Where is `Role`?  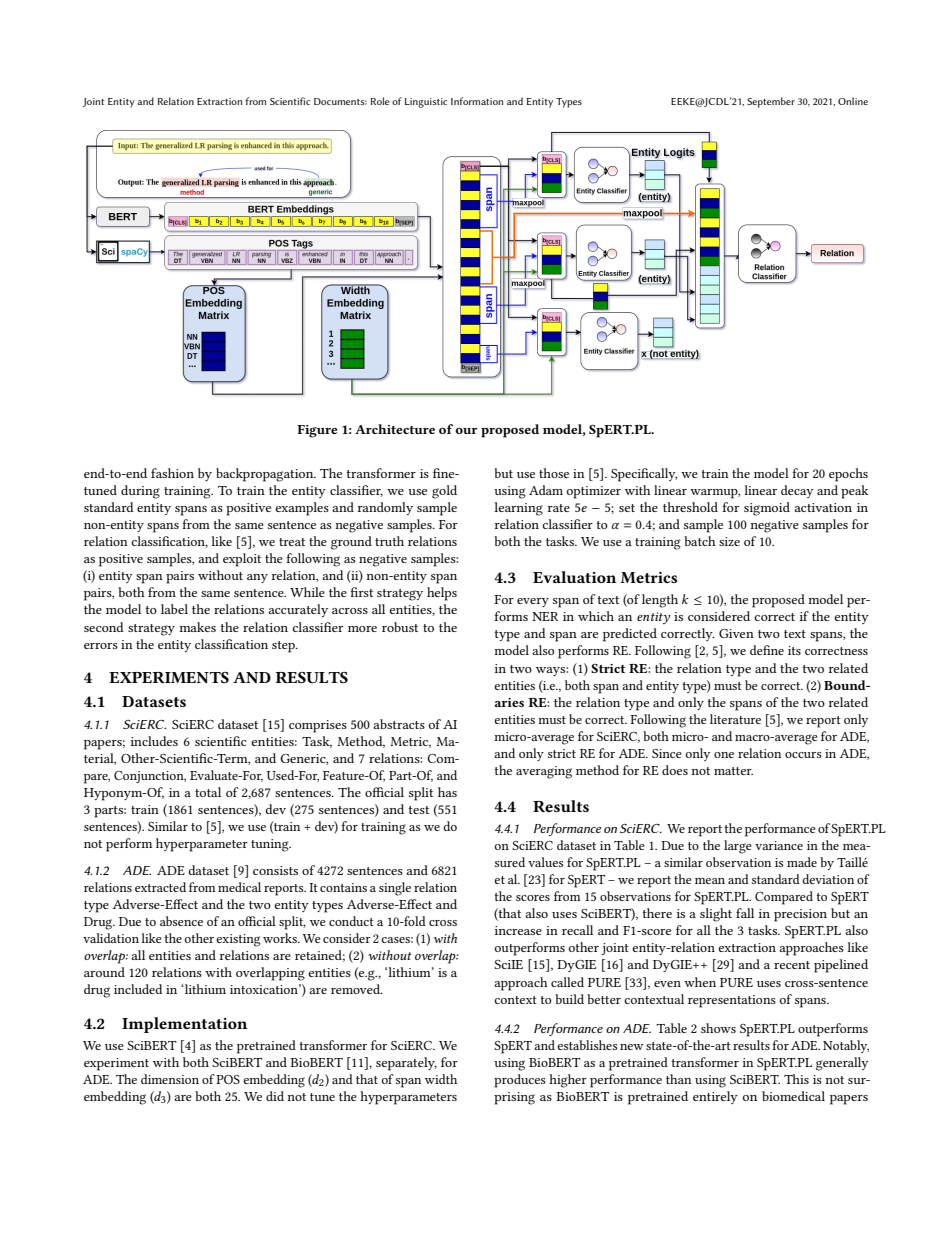
Role is located at coordinates (380, 101).
